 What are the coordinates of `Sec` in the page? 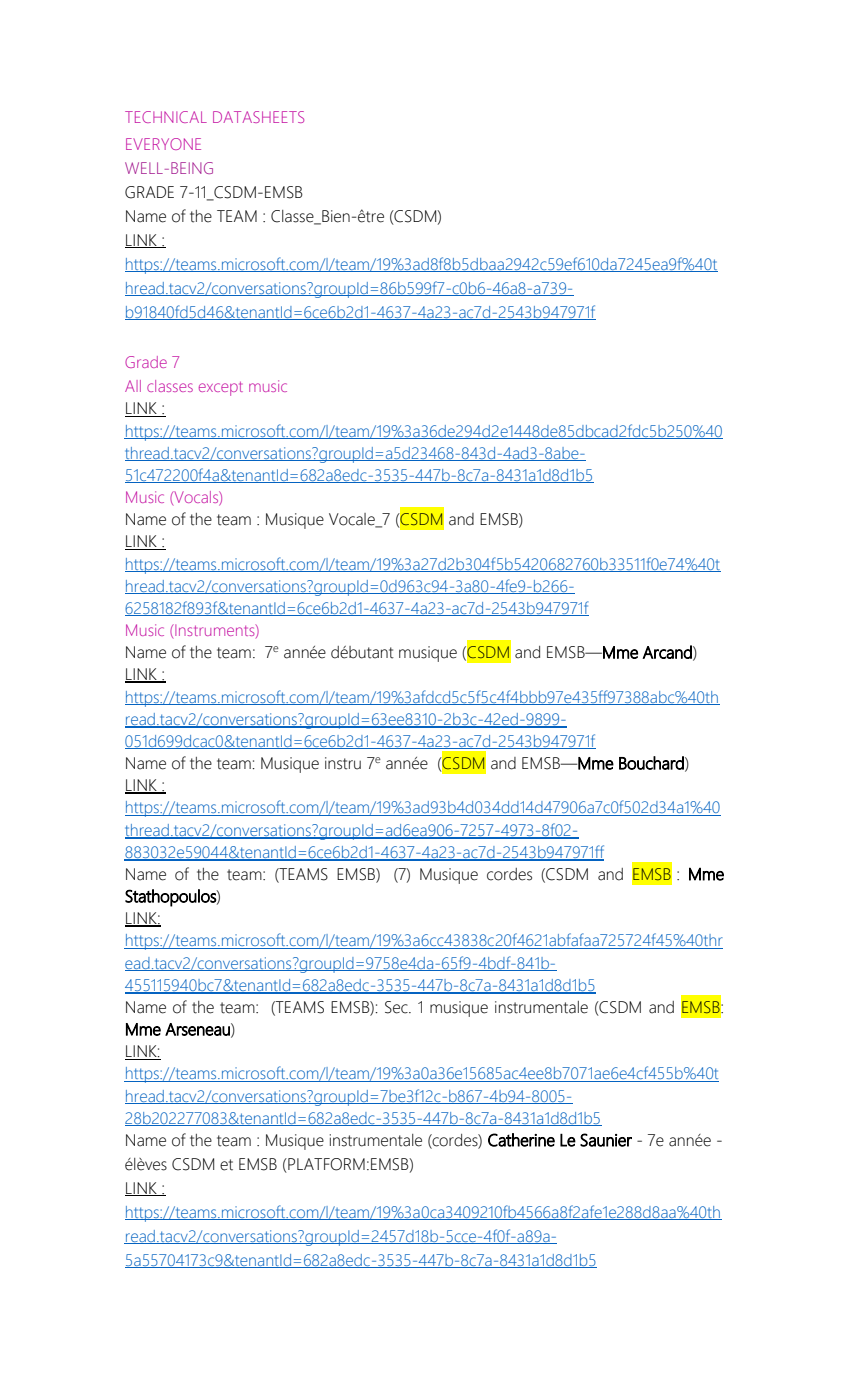 It's located at (397, 1007).
